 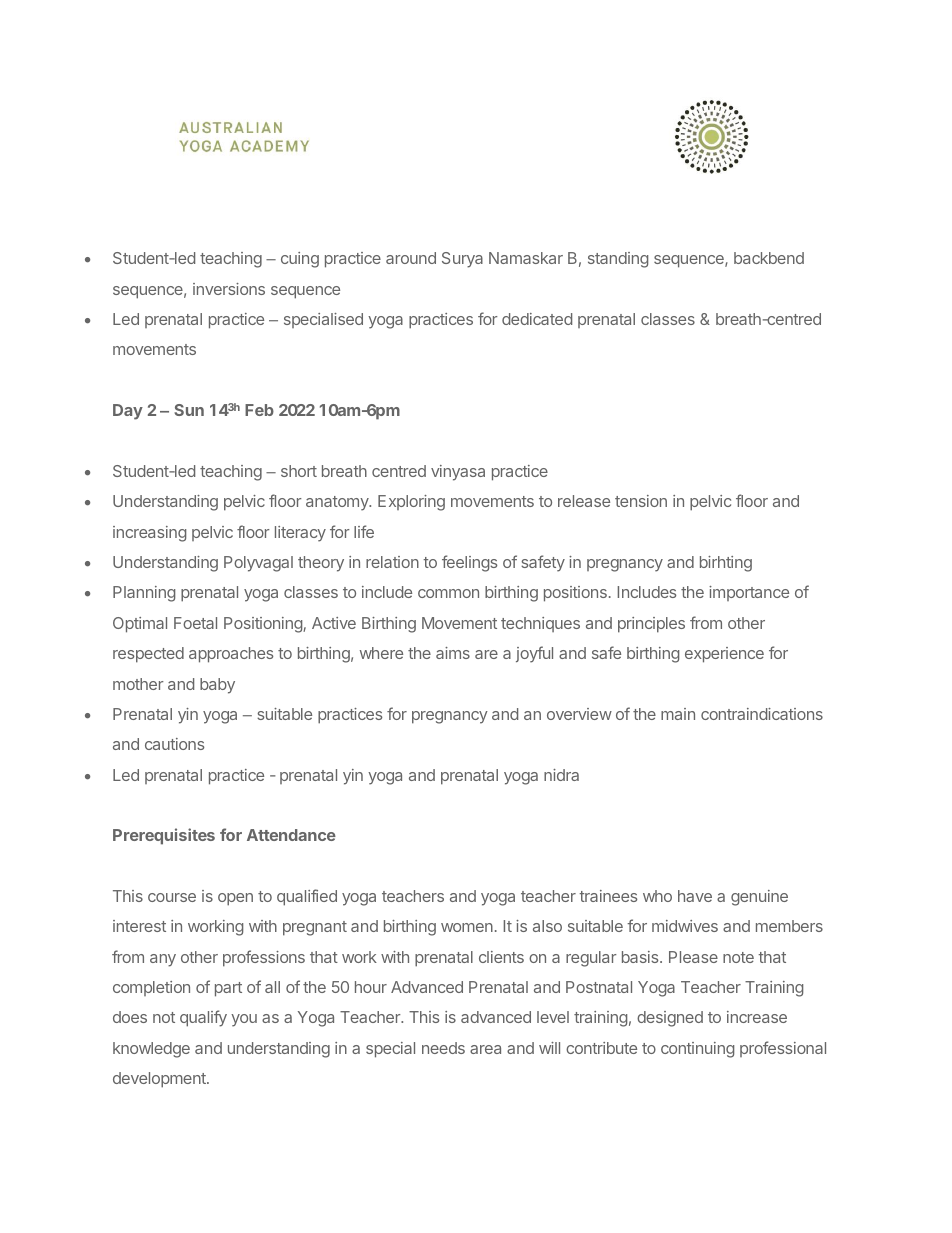 What do you see at coordinates (443, 1048) in the image?
I see `needs` at bounding box center [443, 1048].
